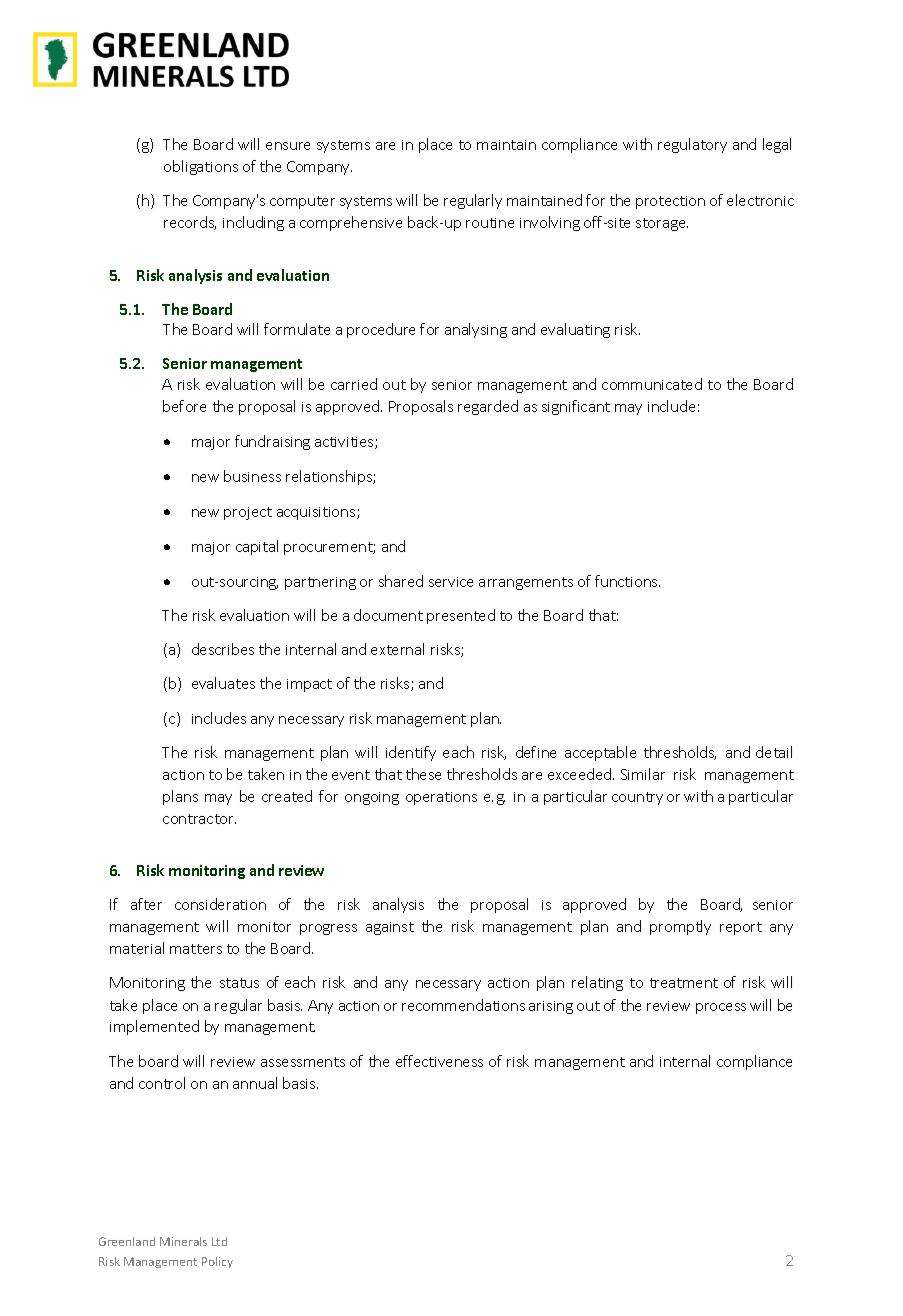  I want to click on evaluates, so click(223, 683).
